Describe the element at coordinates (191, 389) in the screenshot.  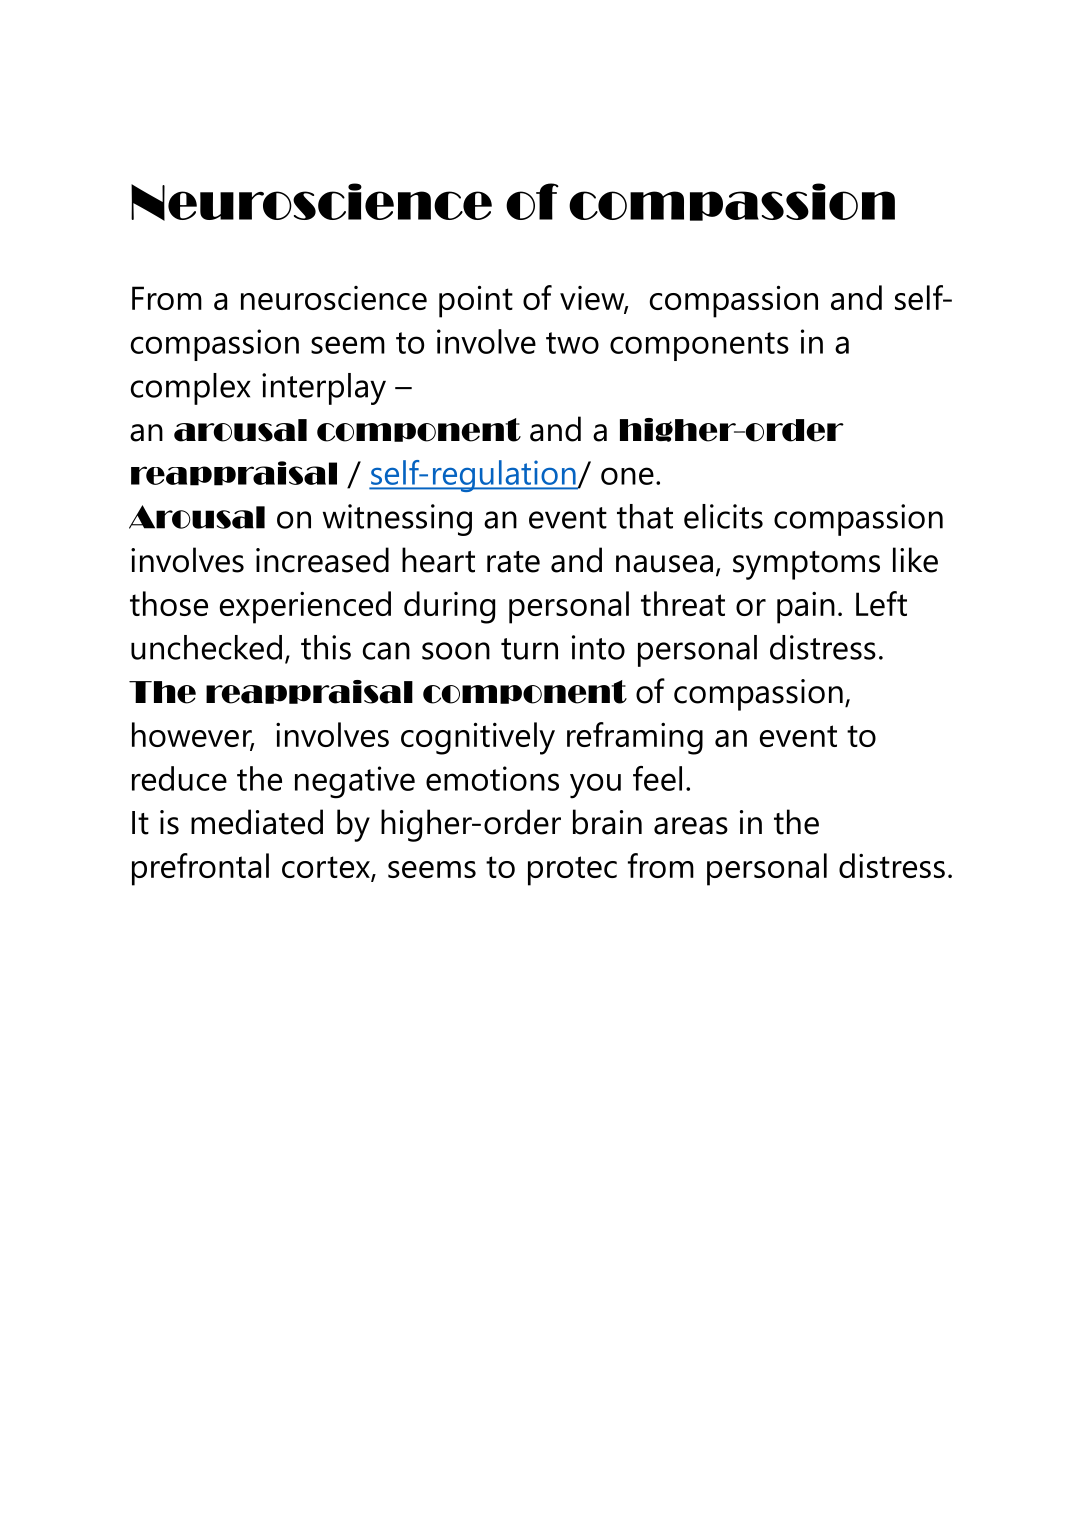
I see `complex` at that location.
